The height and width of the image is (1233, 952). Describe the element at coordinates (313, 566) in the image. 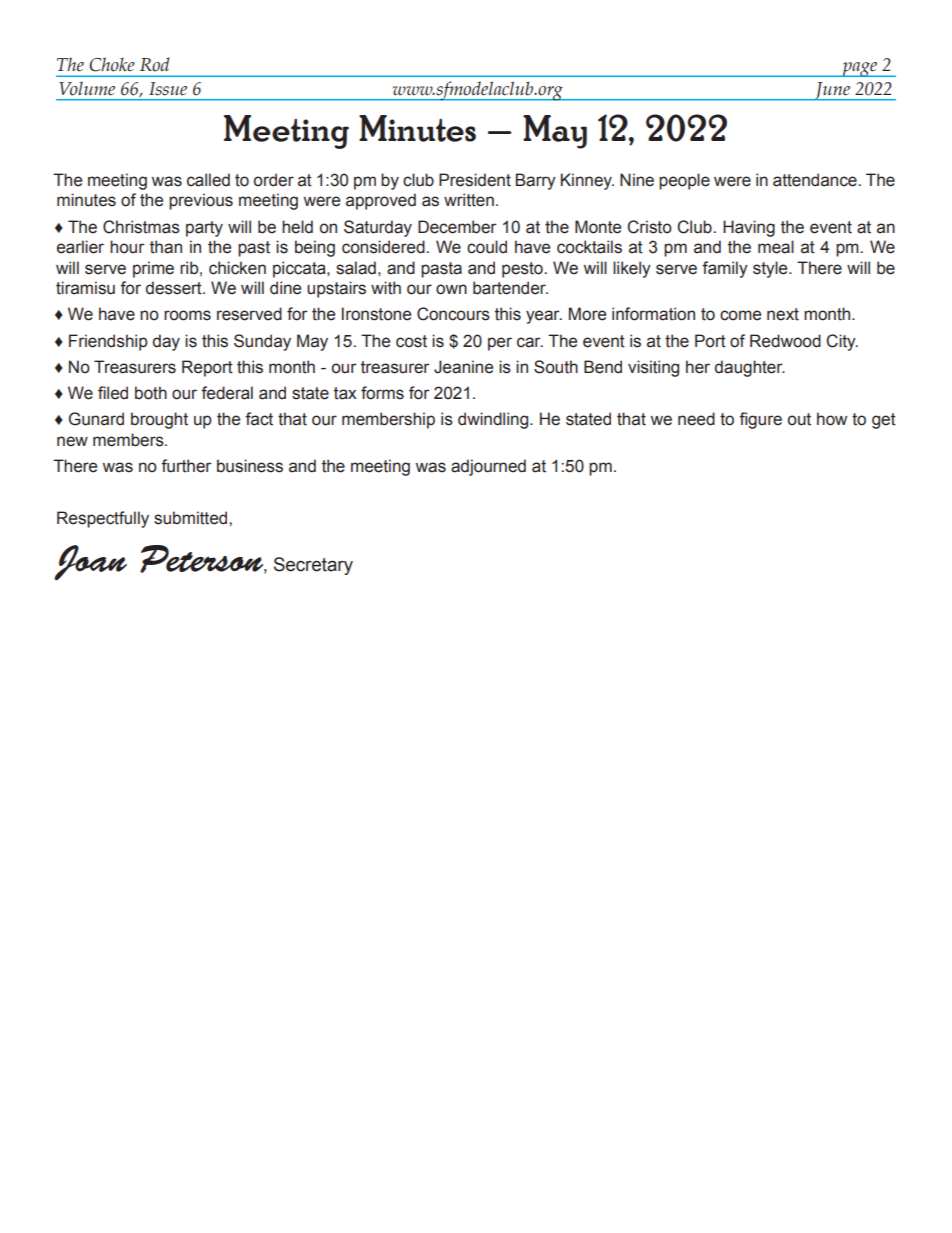

I see `Secretary` at that location.
